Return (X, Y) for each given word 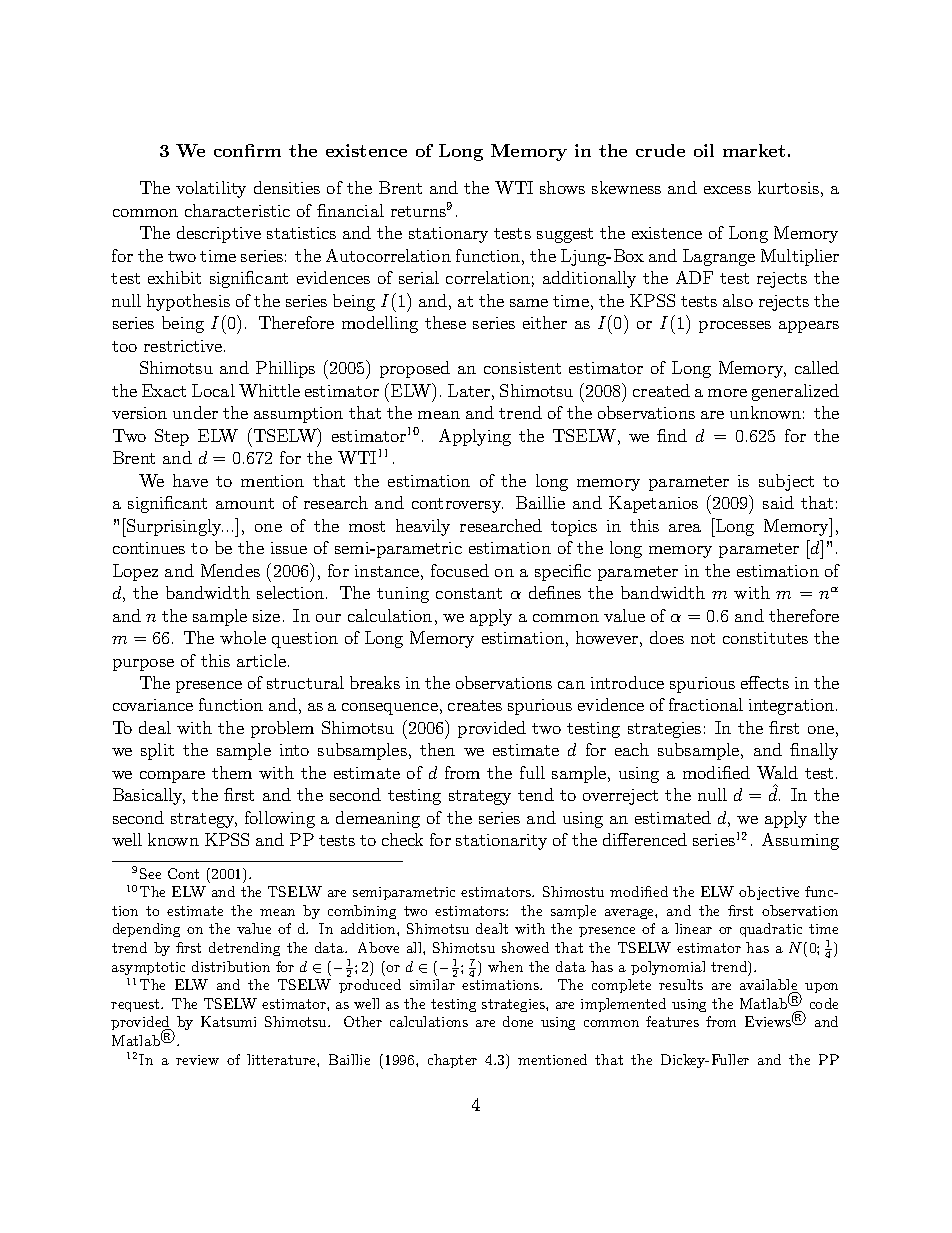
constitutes (765, 638)
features (672, 1021)
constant (469, 593)
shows (562, 187)
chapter (452, 1061)
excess (727, 190)
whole (243, 637)
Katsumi (228, 1021)
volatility (211, 189)
